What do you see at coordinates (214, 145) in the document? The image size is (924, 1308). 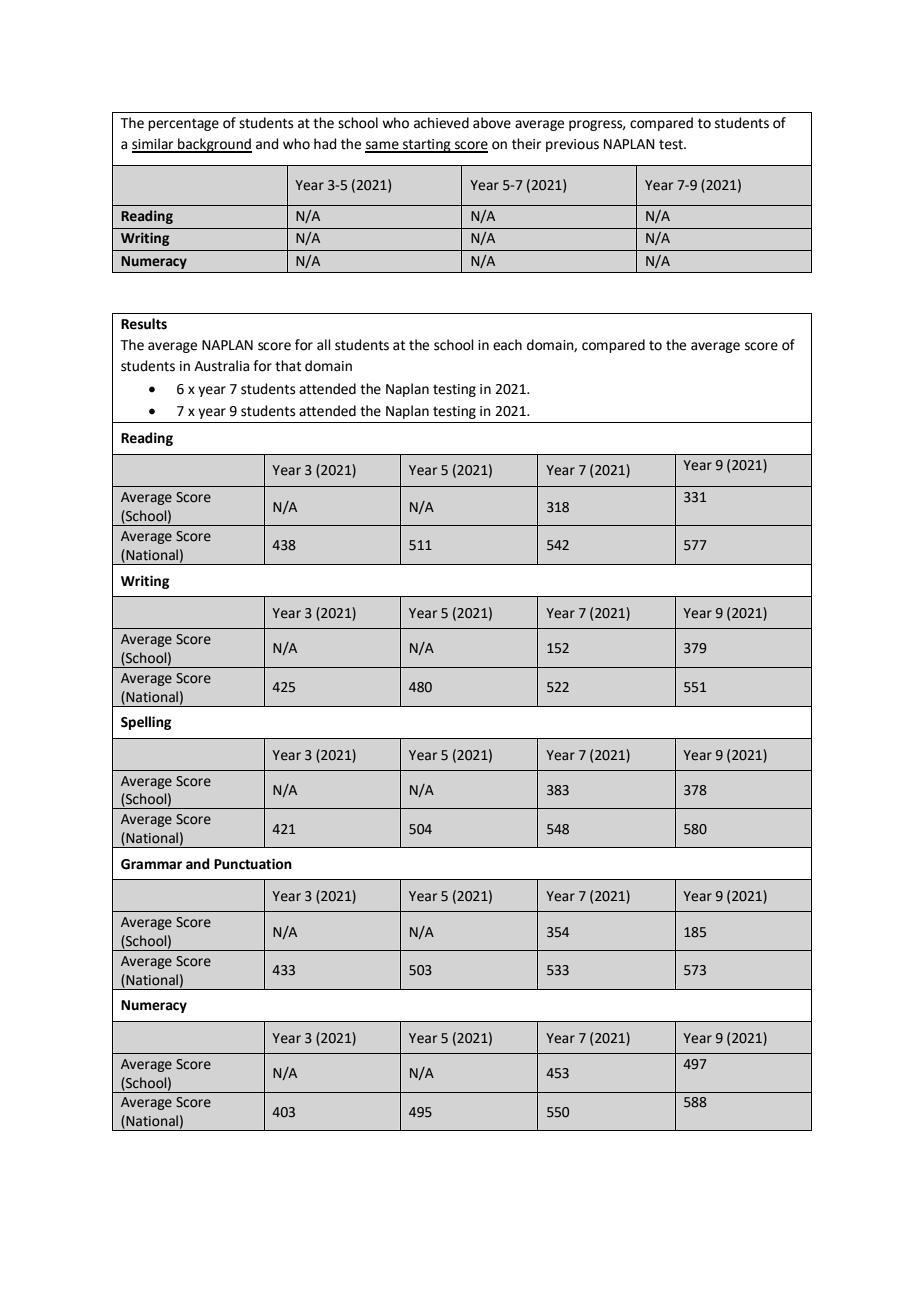 I see `background` at bounding box center [214, 145].
